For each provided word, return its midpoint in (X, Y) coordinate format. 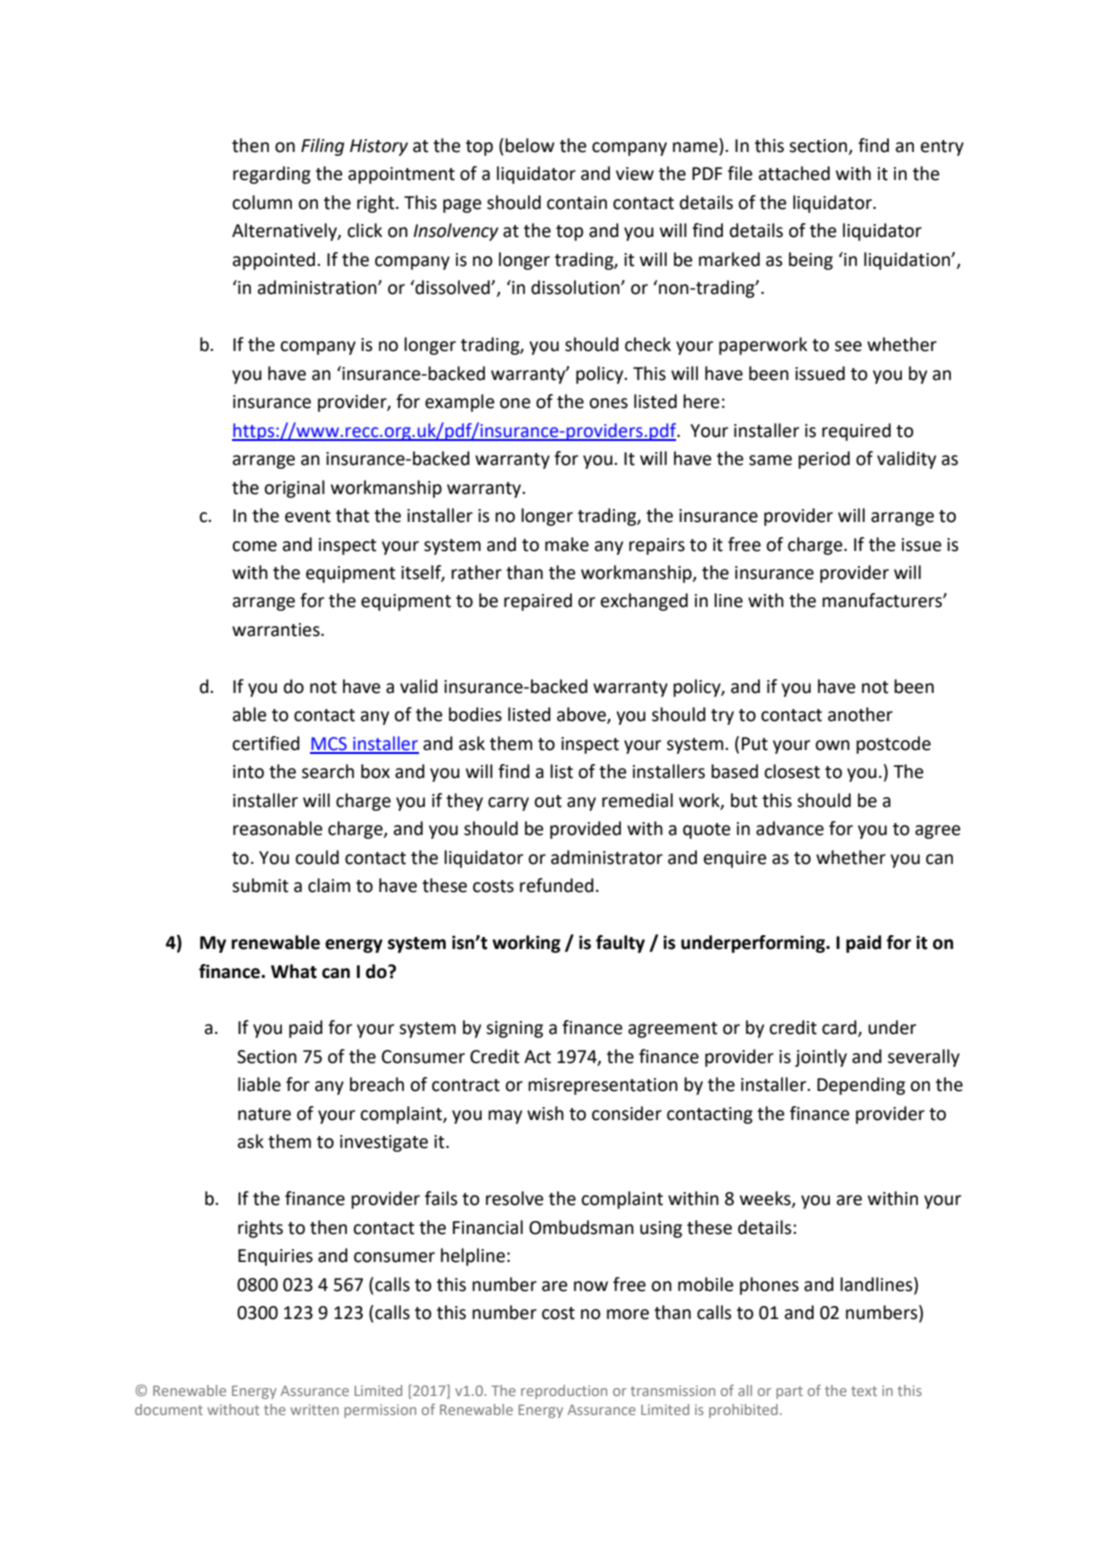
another (860, 714)
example (460, 403)
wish (545, 1113)
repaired (538, 602)
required (856, 432)
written (314, 1409)
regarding (272, 175)
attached (794, 173)
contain (577, 203)
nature (264, 1114)
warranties (277, 630)
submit (260, 885)
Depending (861, 1086)
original (294, 489)
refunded (557, 885)
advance (790, 828)
